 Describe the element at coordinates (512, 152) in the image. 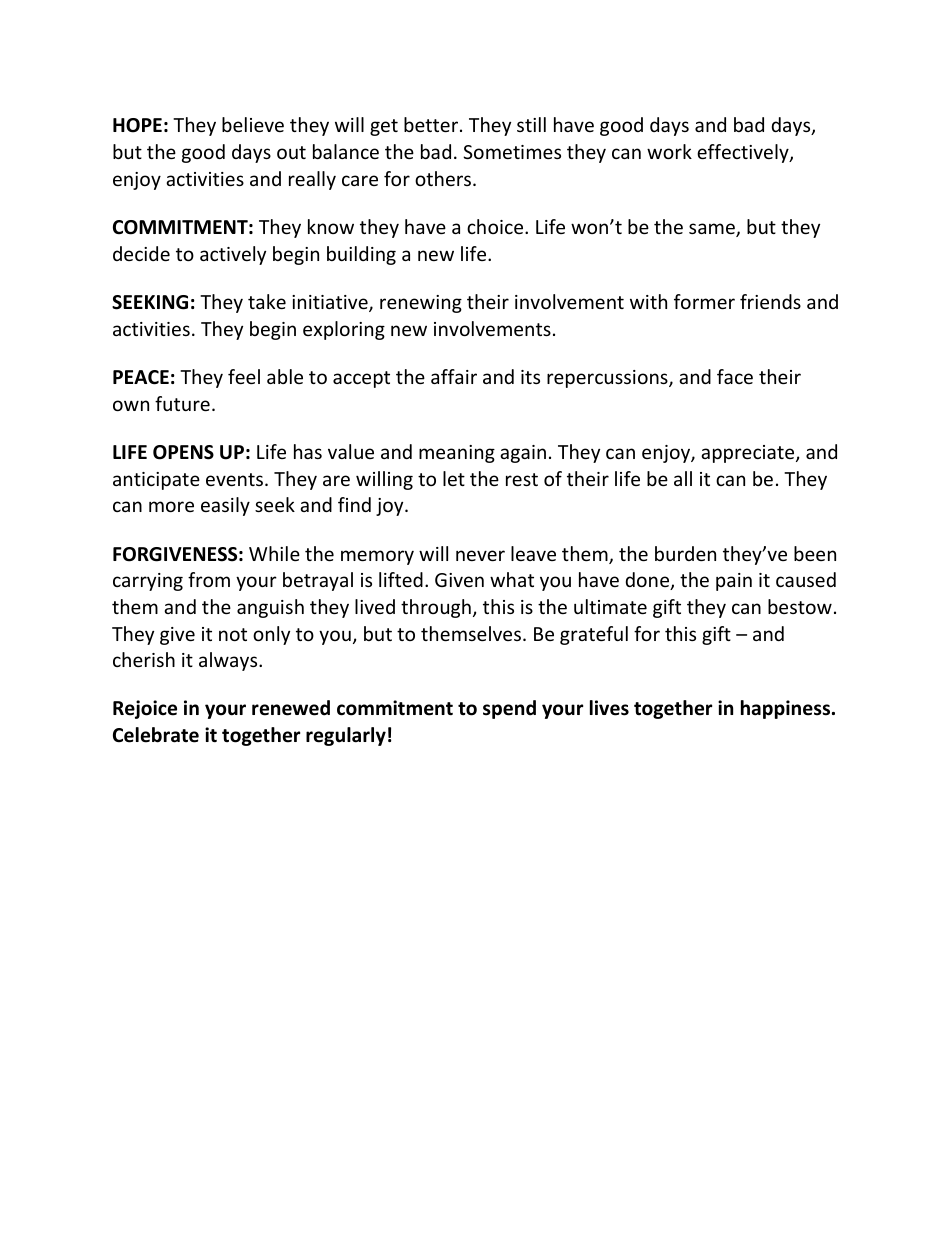

I see `Sometimes` at that location.
